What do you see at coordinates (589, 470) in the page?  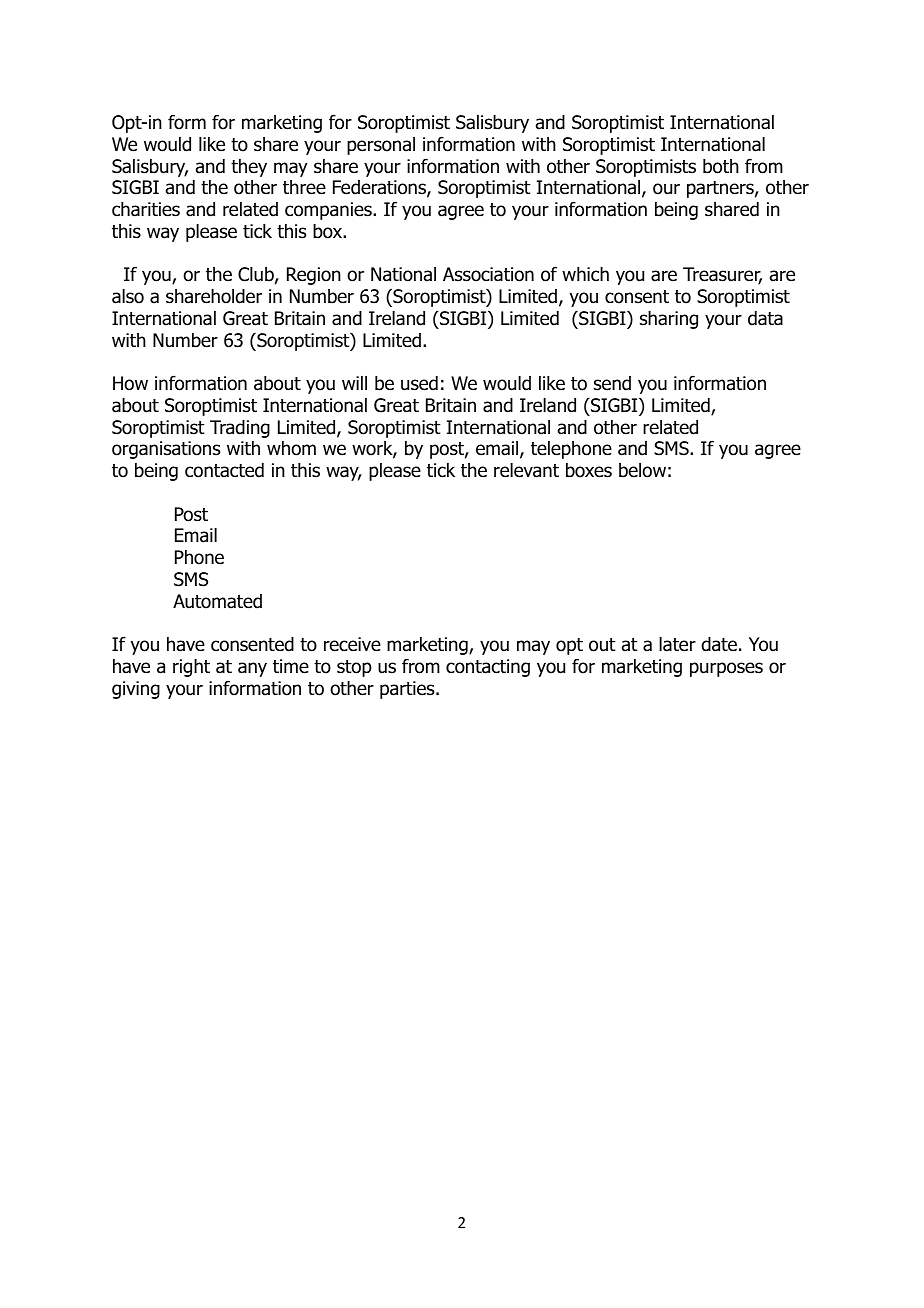 I see `boxes` at bounding box center [589, 470].
